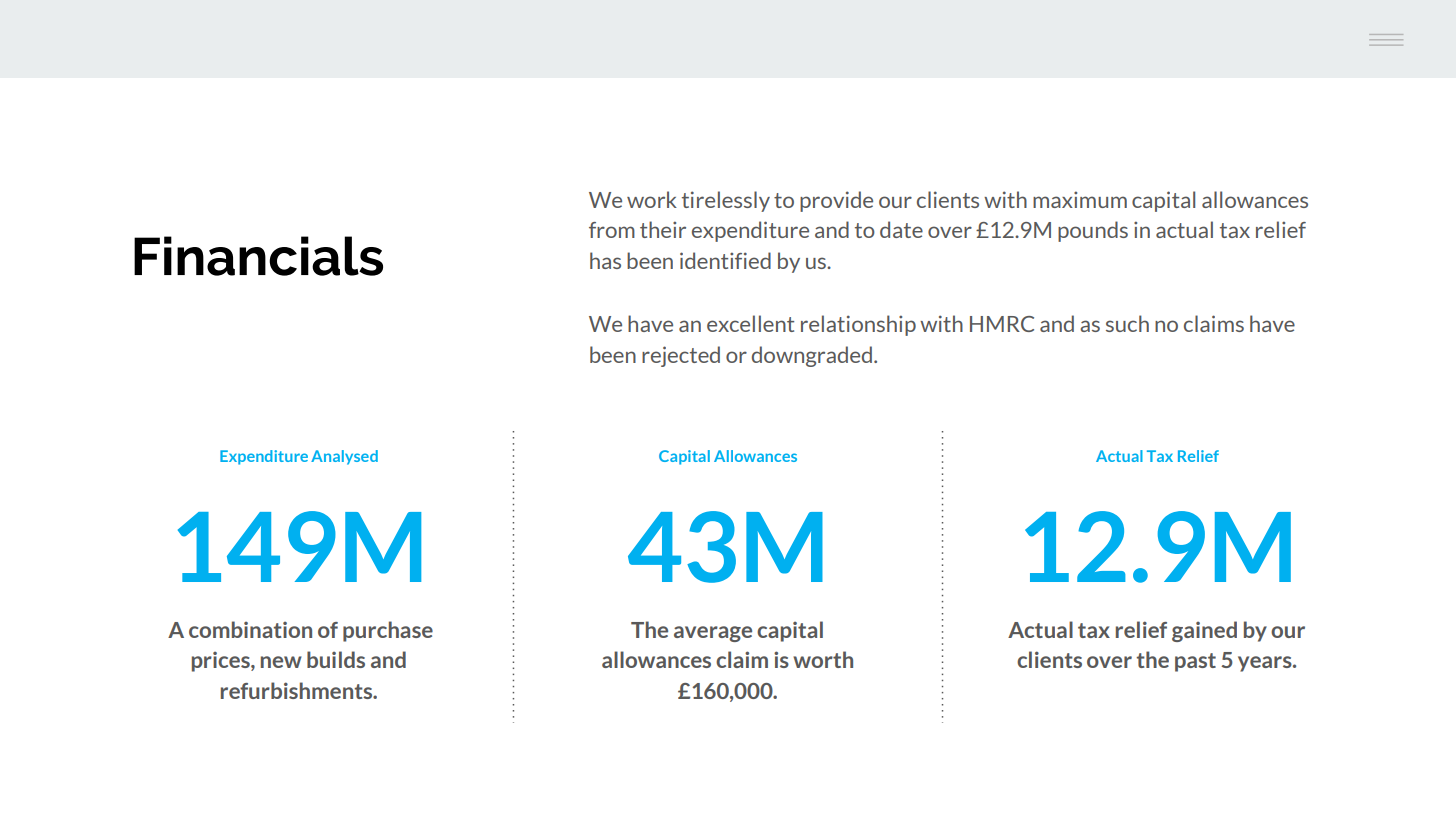 This image has width=1456, height=819. Describe the element at coordinates (823, 659) in the image. I see `worth` at that location.
